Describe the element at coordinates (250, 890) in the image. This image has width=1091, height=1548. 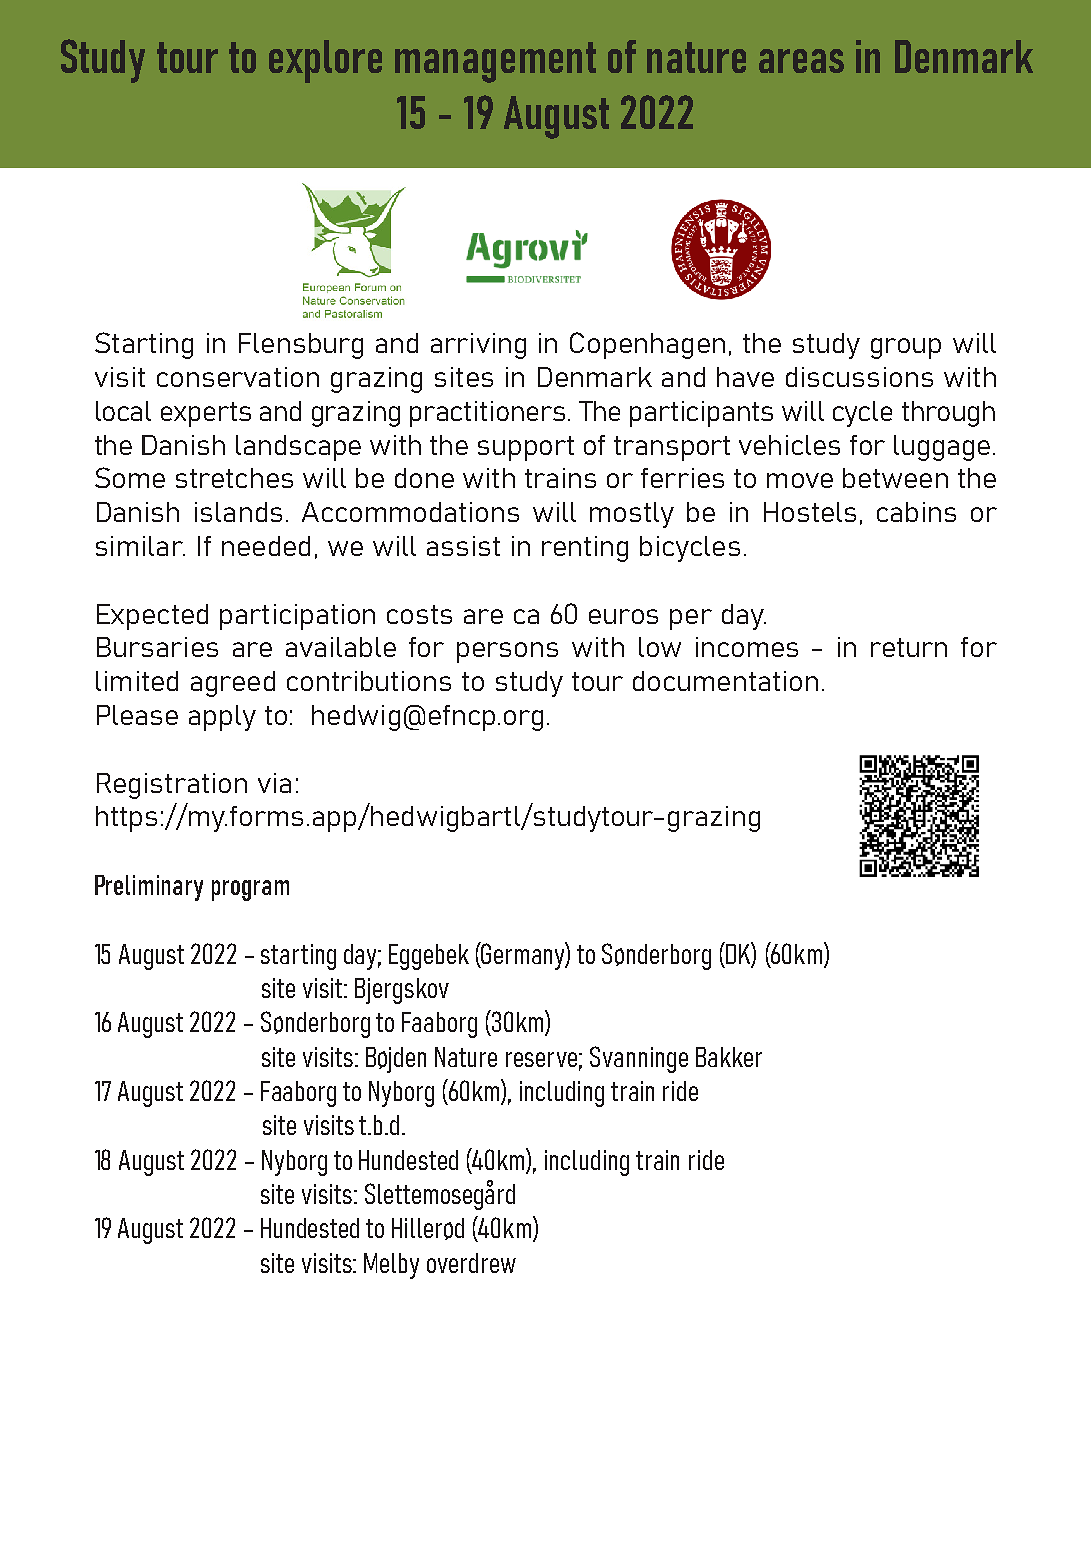
I see `program` at that location.
